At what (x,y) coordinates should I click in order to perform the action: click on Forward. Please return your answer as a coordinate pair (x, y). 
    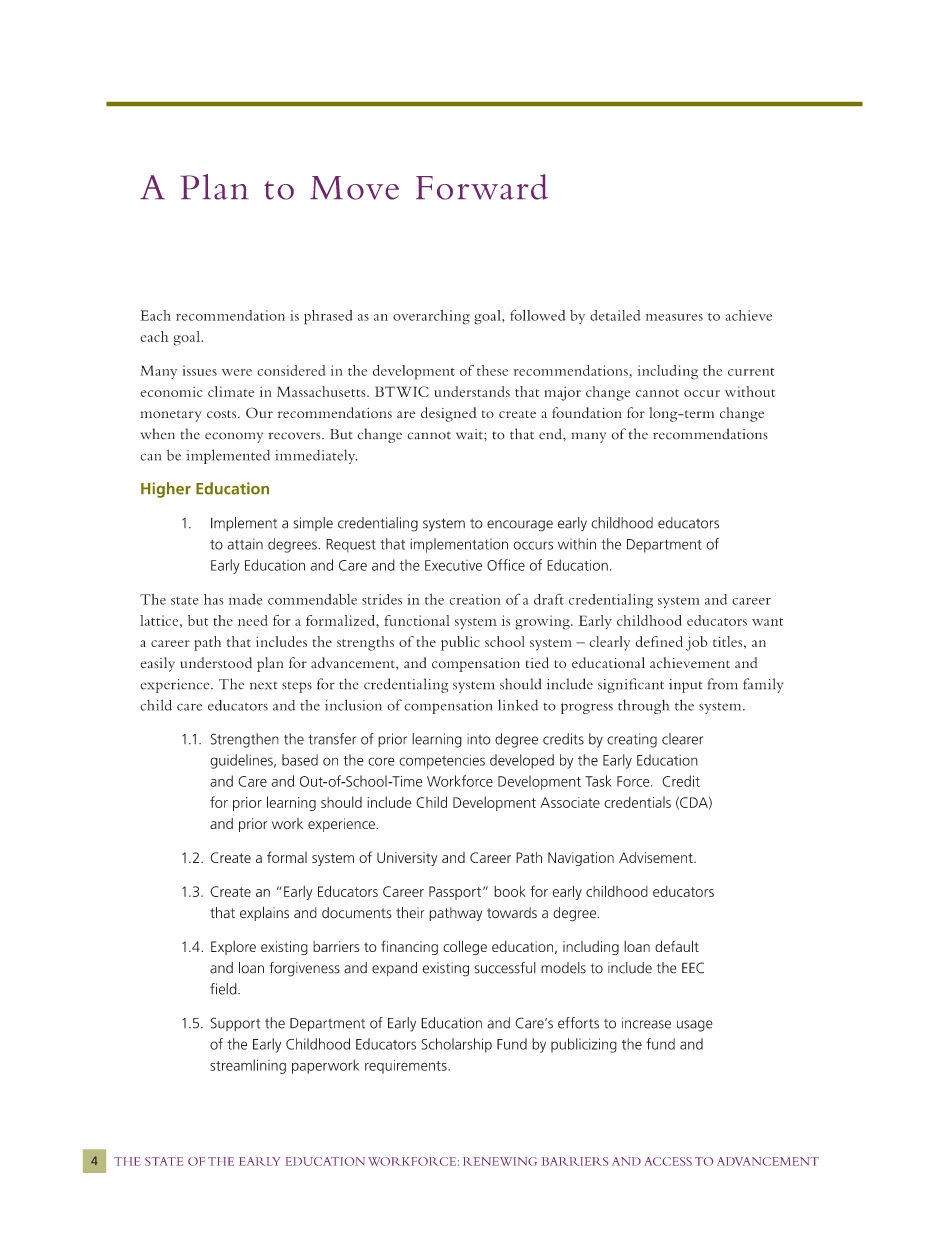
    Looking at the image, I should click on (482, 187).
